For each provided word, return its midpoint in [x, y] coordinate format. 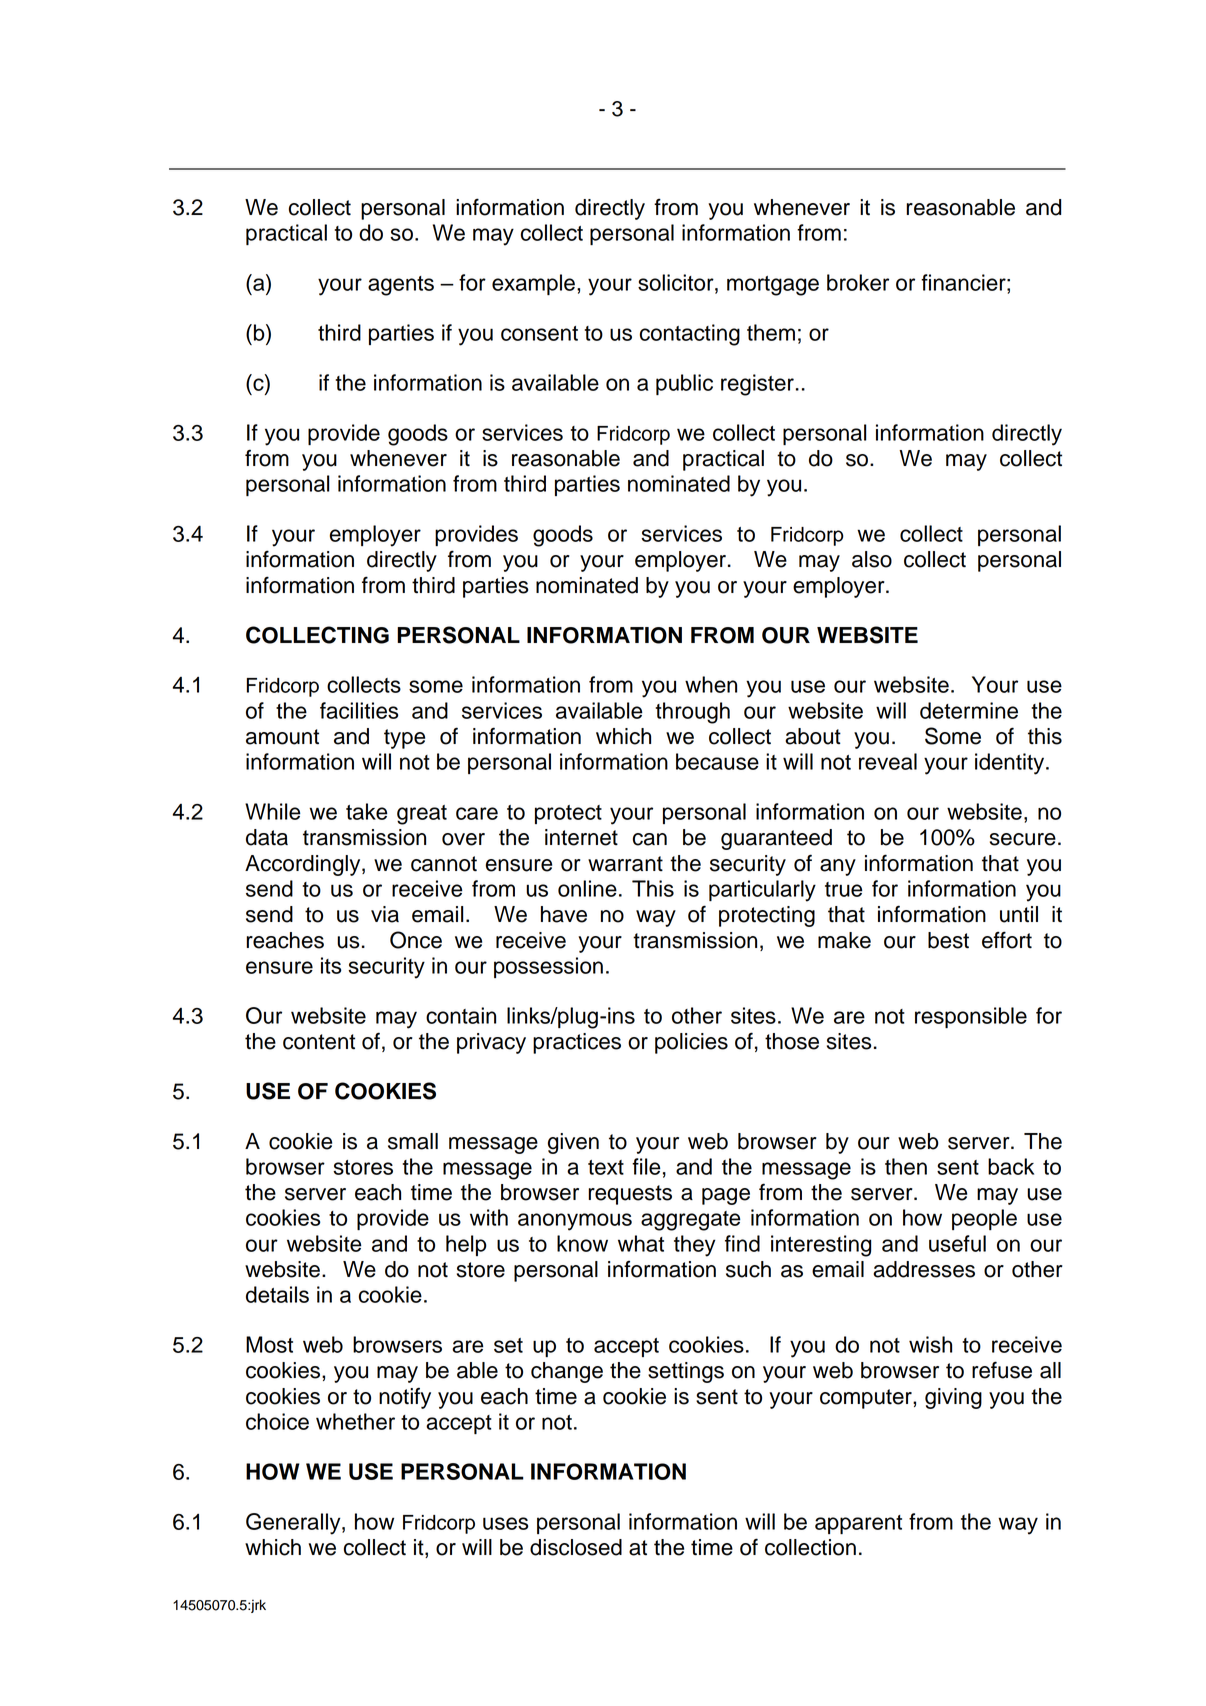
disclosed [576, 1547]
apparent [858, 1524]
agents [401, 286]
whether [355, 1421]
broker [858, 282]
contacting [690, 335]
